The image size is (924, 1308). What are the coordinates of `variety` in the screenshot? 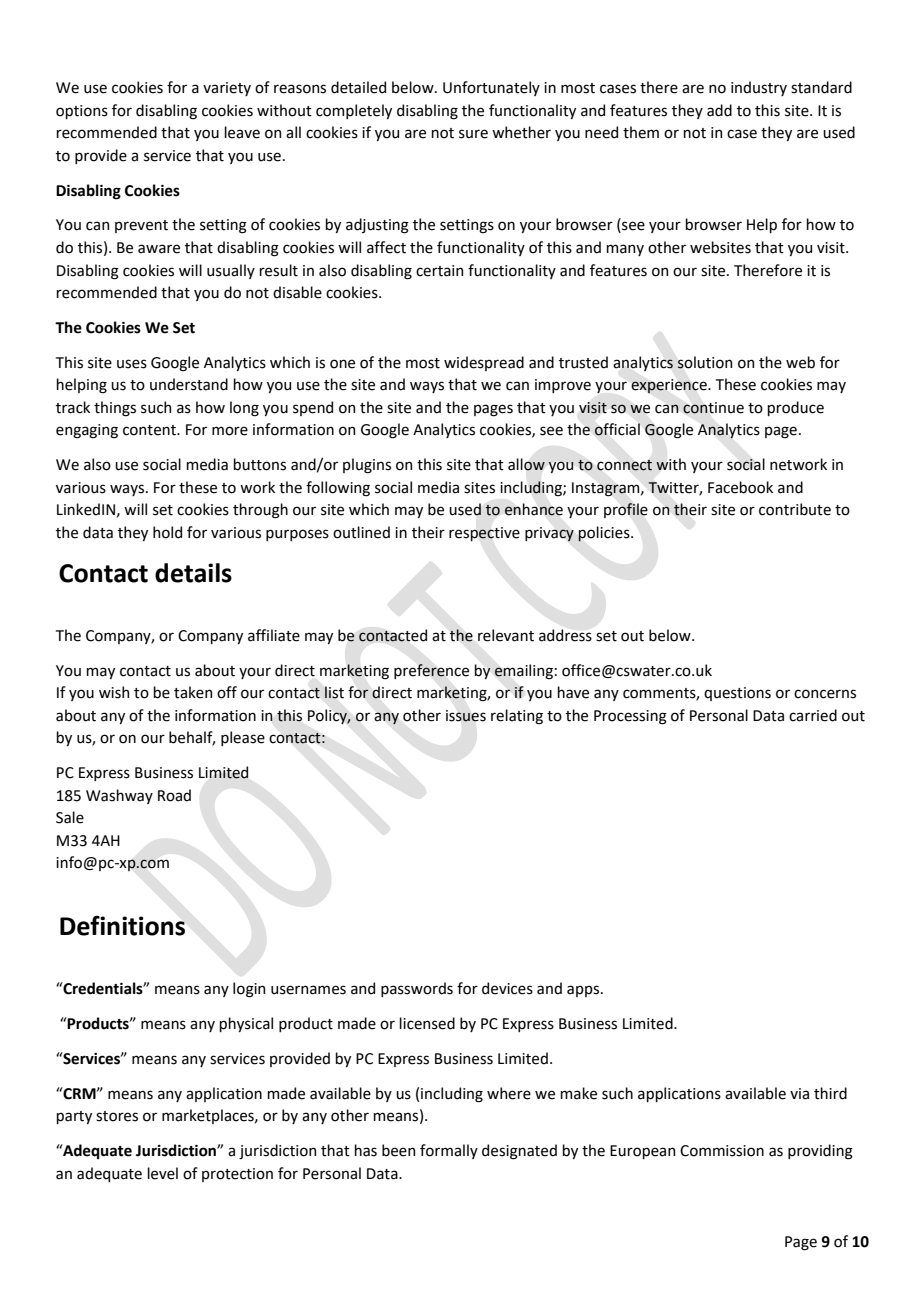 It's located at (227, 89).
